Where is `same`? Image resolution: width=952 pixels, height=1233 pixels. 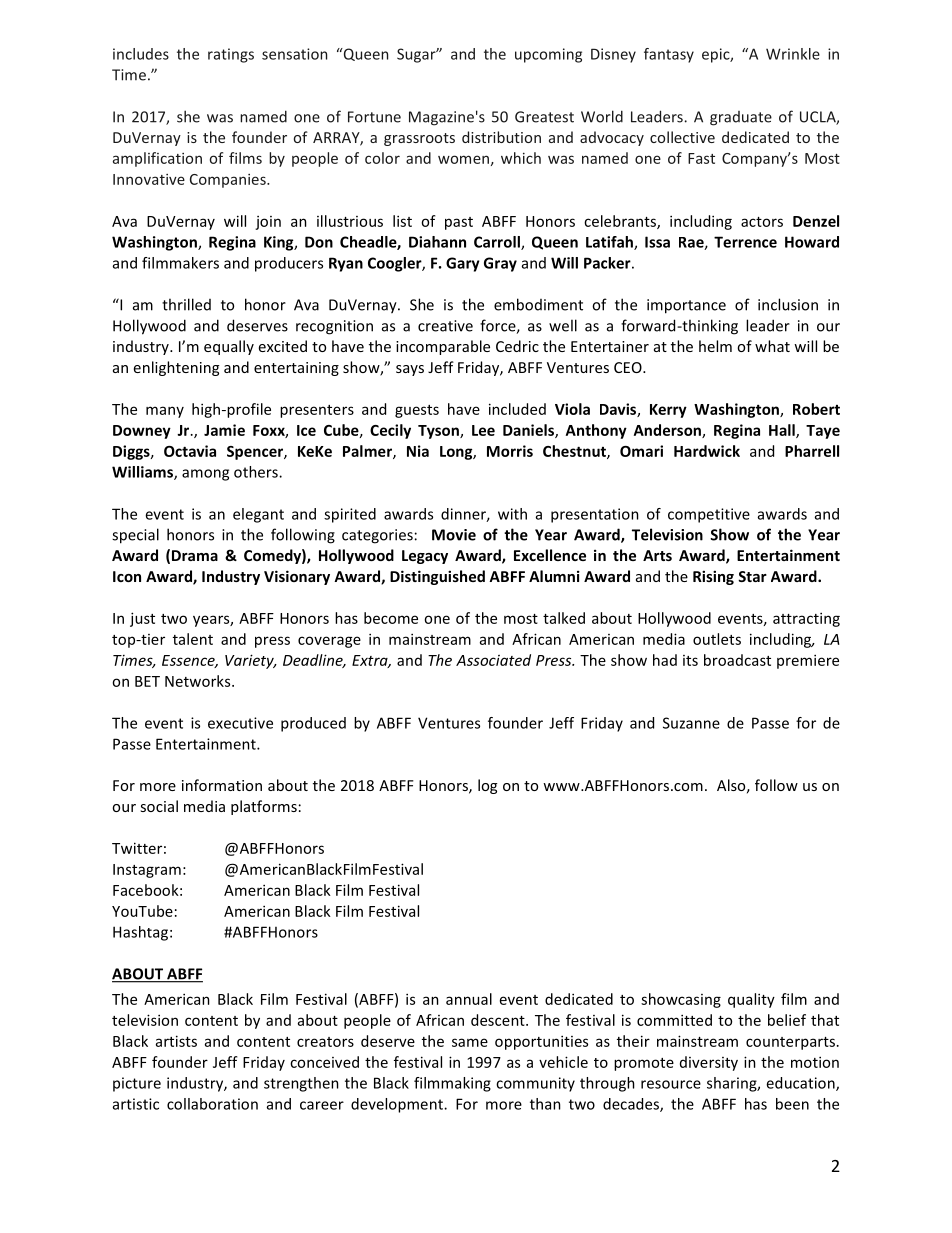
same is located at coordinates (470, 1042).
